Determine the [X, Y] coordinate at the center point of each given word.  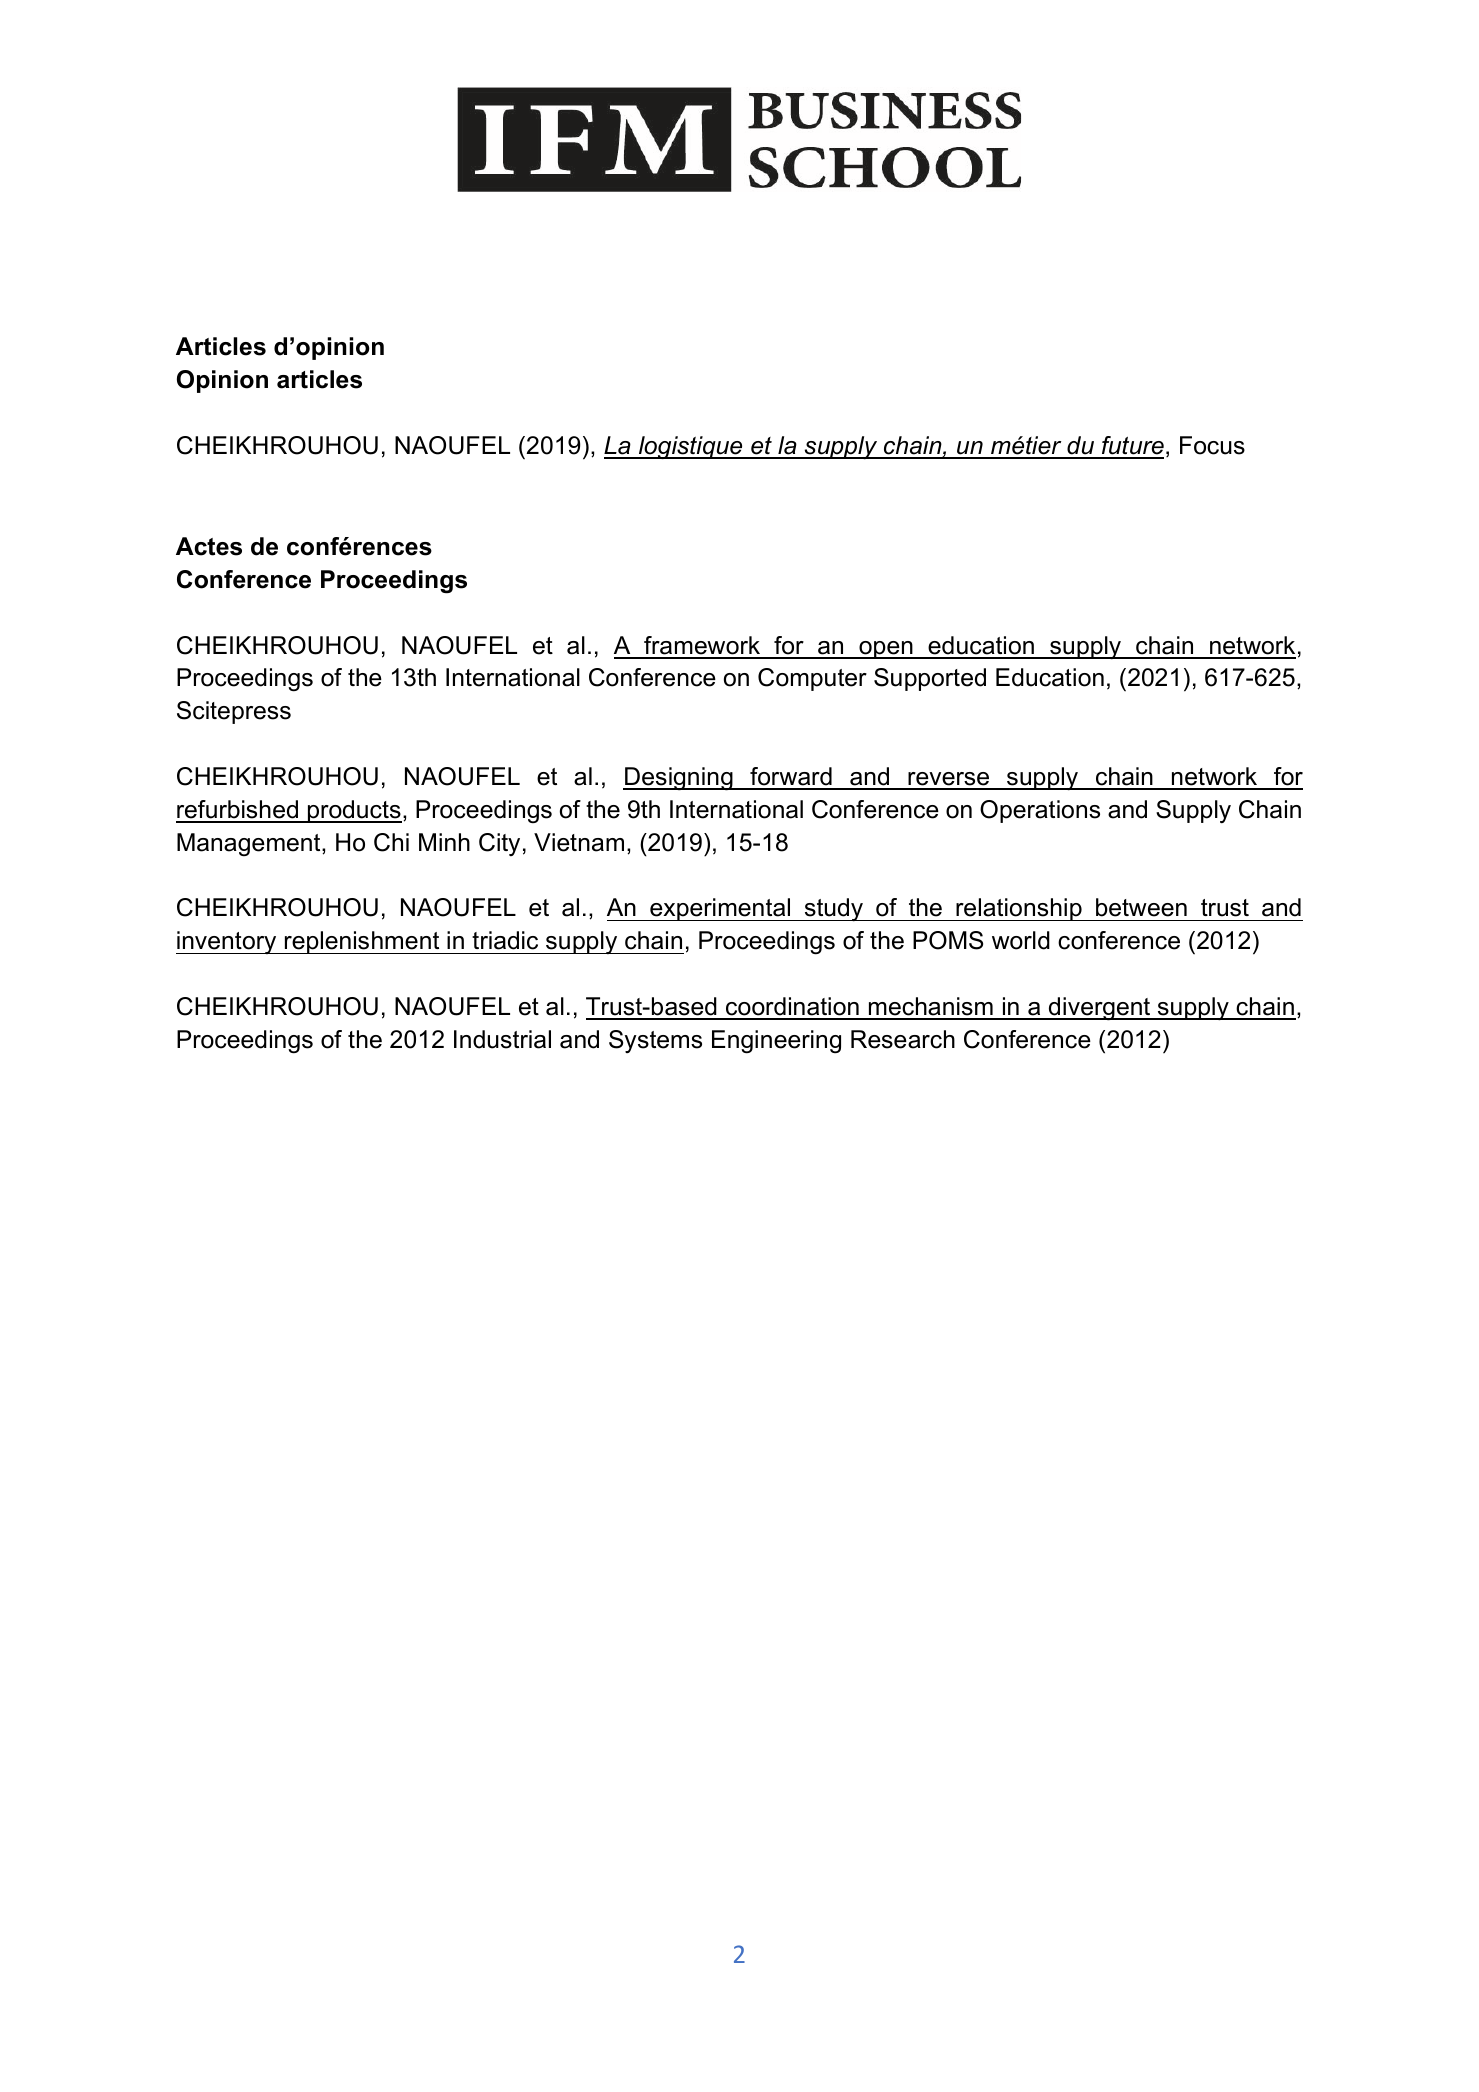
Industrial [502, 1039]
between [1141, 907]
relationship [1019, 909]
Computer [812, 679]
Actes [209, 546]
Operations [1040, 811]
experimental [720, 909]
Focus [1212, 445]
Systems [655, 1041]
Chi [391, 842]
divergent [1099, 1009]
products [354, 811]
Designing [679, 779]
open [886, 650]
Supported [930, 679]
